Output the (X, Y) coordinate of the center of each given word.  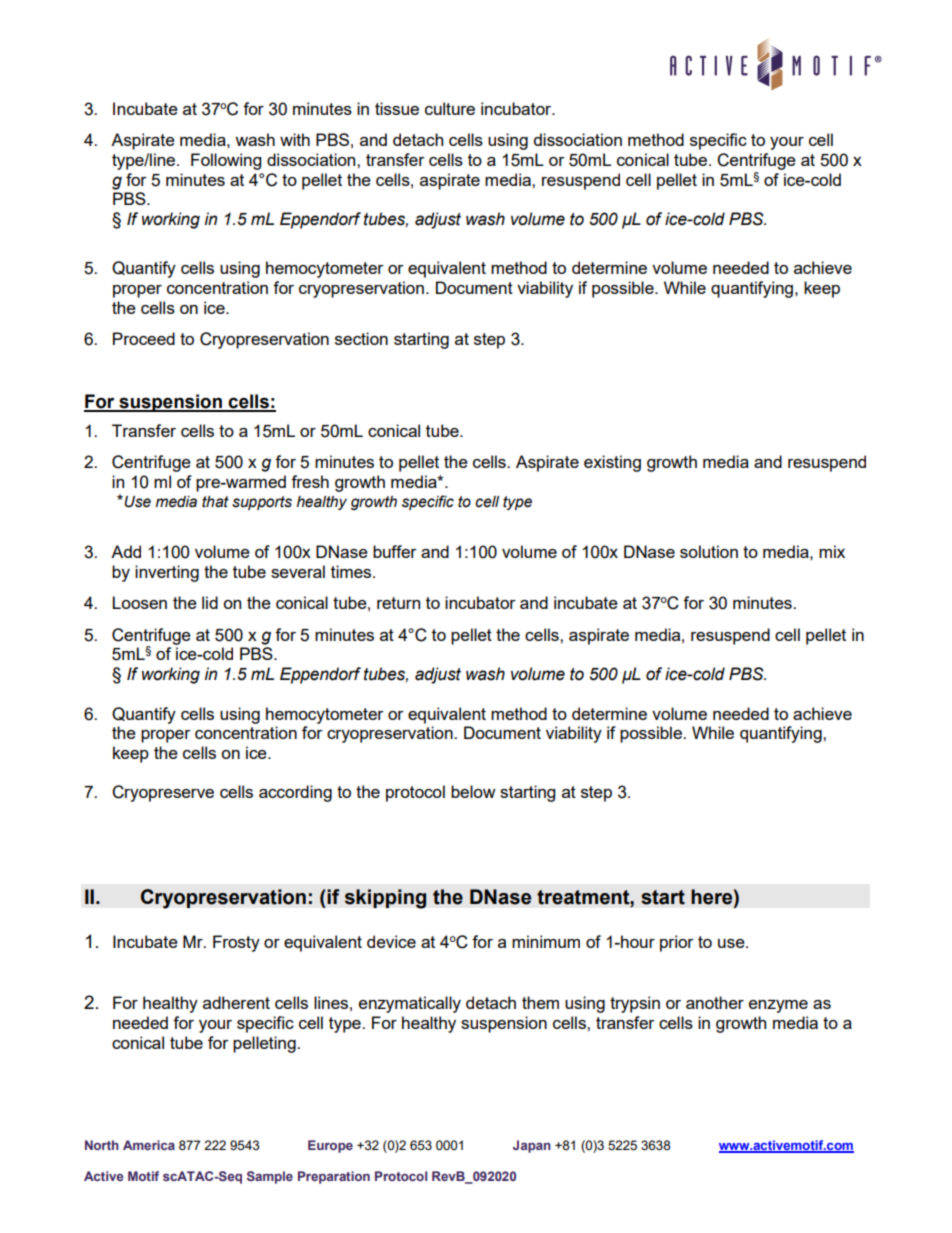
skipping (386, 899)
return (398, 603)
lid (210, 602)
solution (709, 551)
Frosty (236, 943)
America (149, 1145)
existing (612, 463)
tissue (397, 108)
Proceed (144, 338)
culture (450, 108)
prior (677, 943)
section (361, 338)
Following (226, 161)
